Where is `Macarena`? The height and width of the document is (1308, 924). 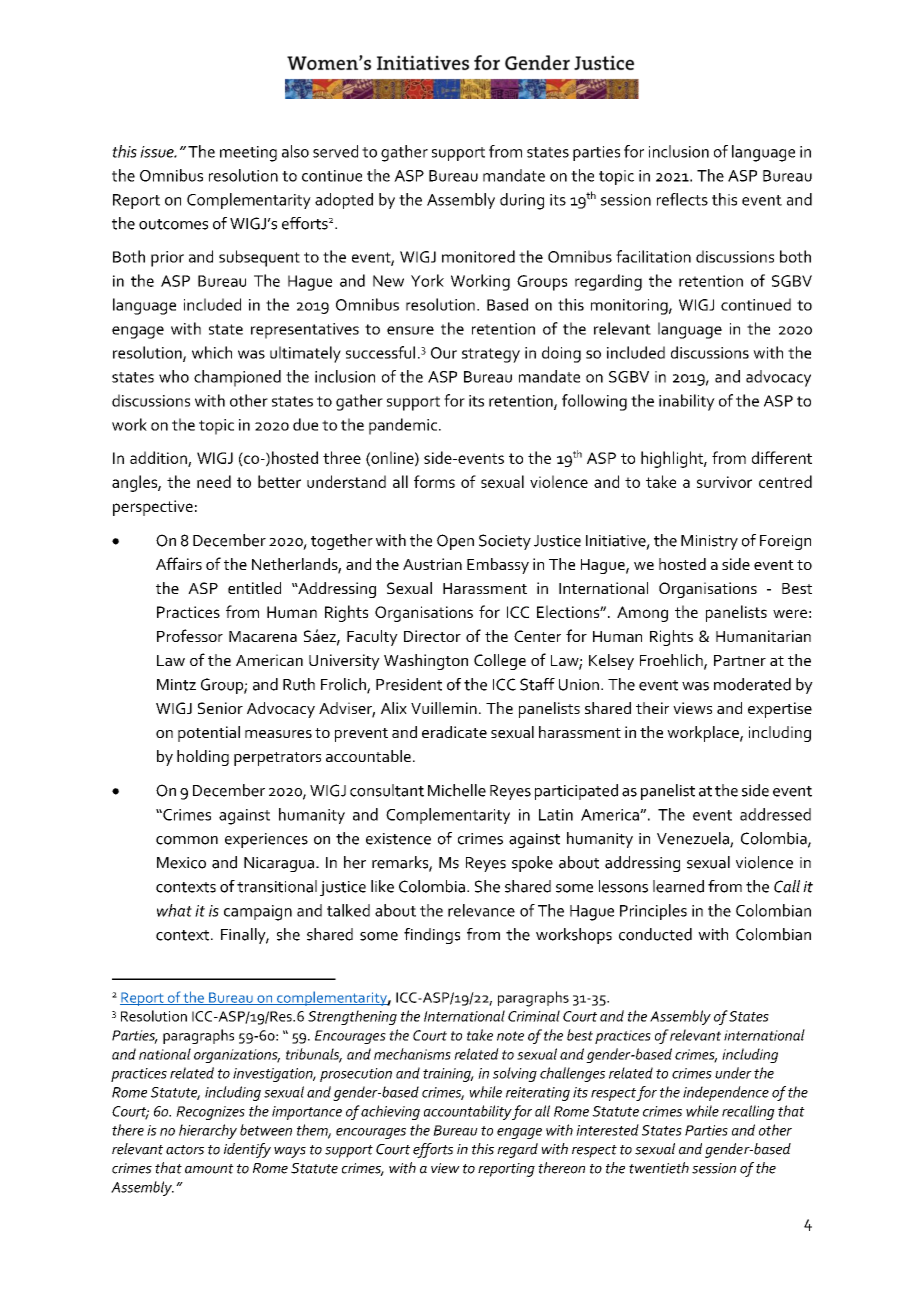
Macarena is located at coordinates (263, 636).
